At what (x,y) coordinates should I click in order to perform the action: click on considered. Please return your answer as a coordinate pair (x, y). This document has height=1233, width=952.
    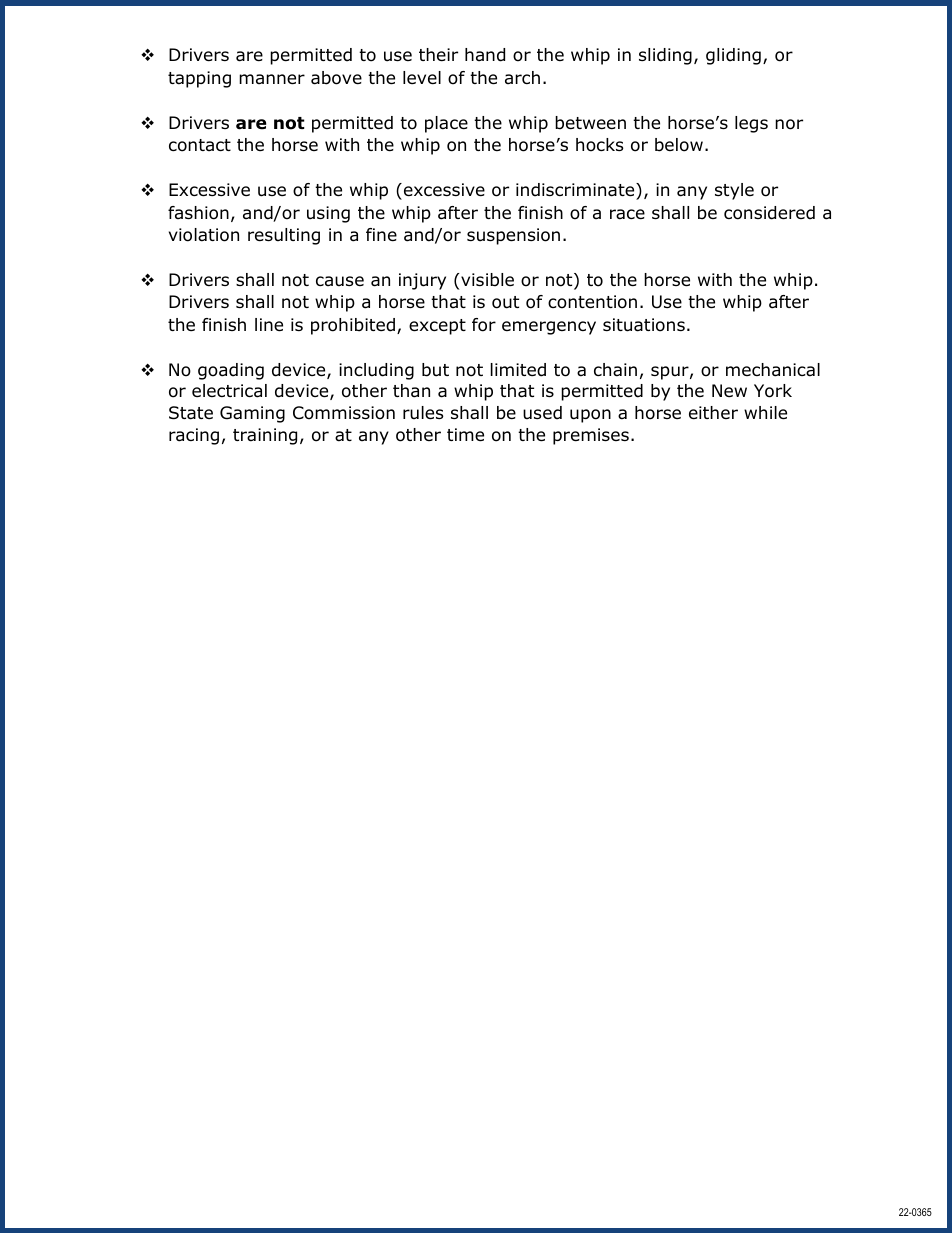
    Looking at the image, I should click on (769, 213).
